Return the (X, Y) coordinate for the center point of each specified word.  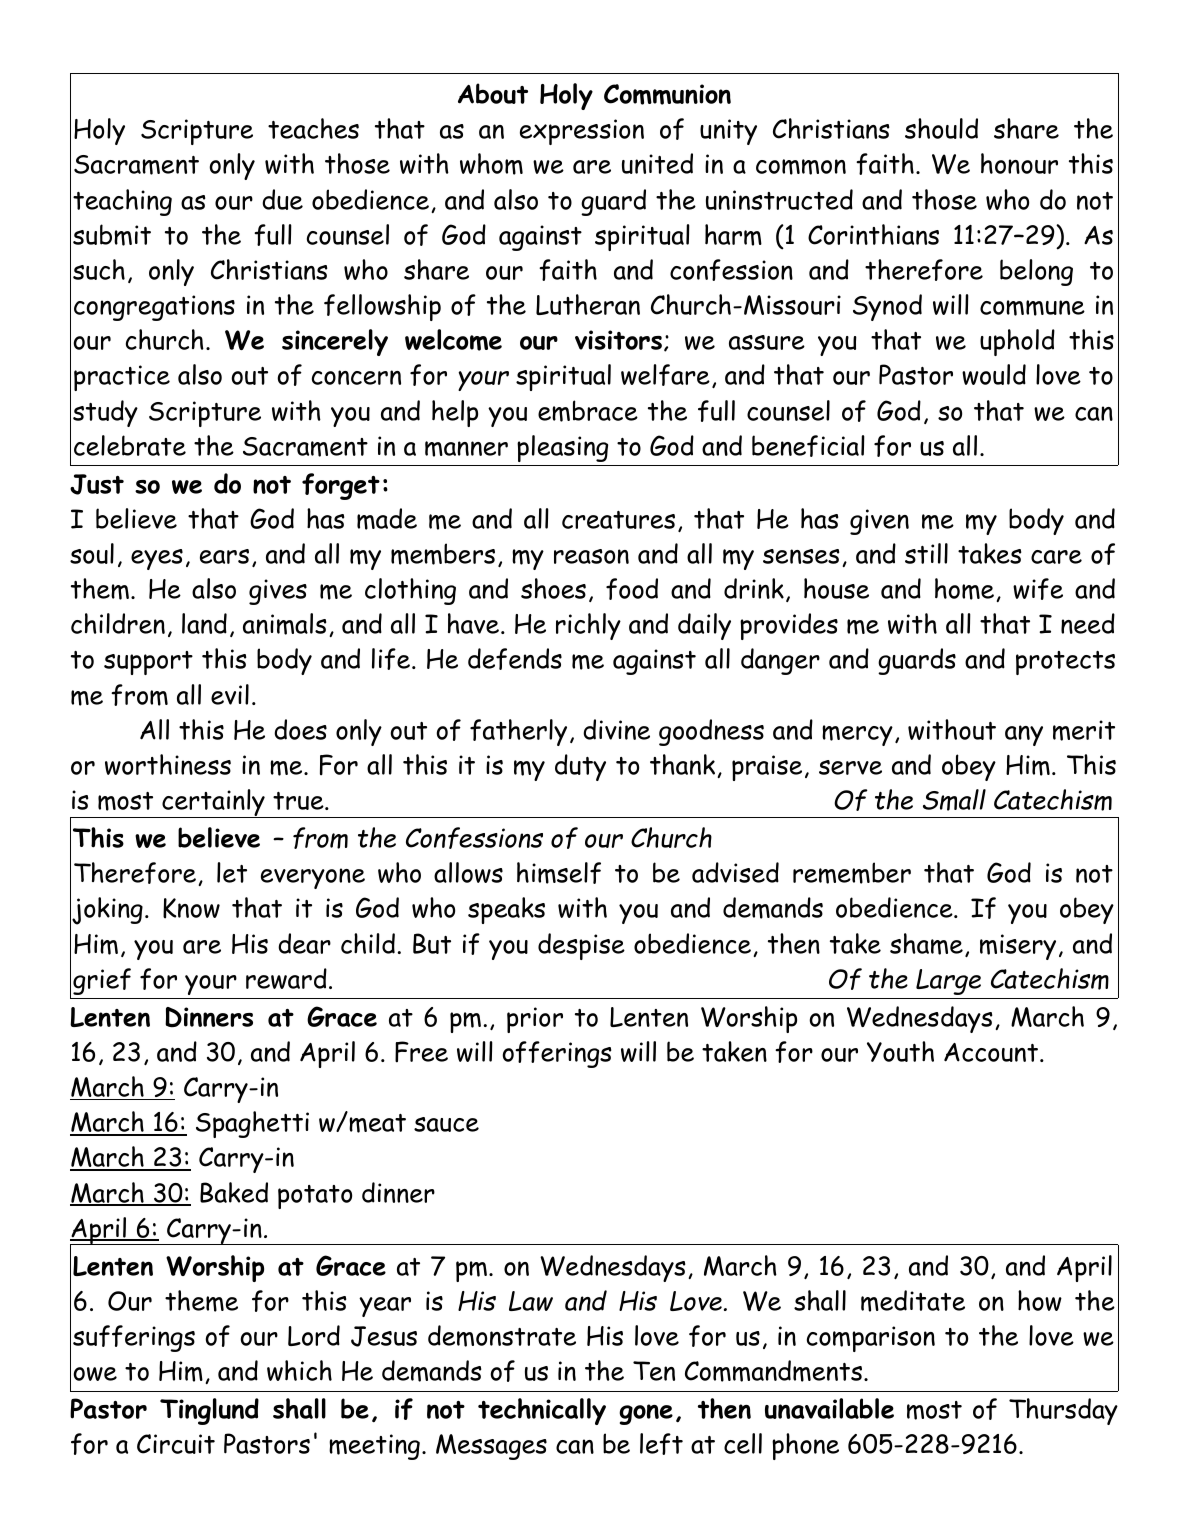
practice (122, 378)
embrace (588, 411)
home (964, 589)
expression (582, 132)
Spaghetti (252, 1124)
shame (926, 944)
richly (588, 626)
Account (992, 1052)
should (941, 128)
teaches (313, 128)
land (204, 623)
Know (191, 908)
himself (559, 873)
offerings (556, 1054)
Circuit (176, 1444)
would (994, 374)
